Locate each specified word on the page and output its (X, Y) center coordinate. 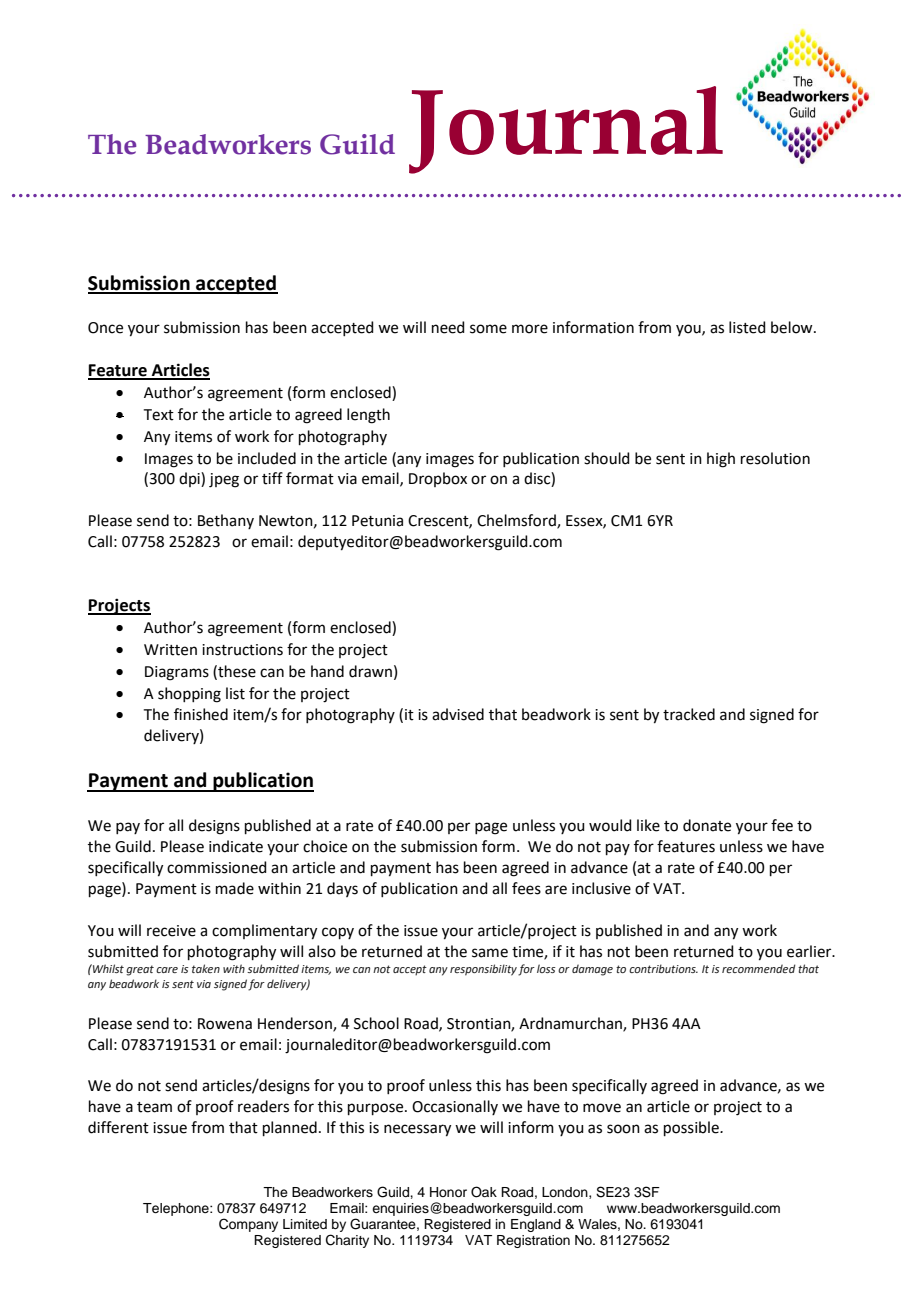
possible (692, 1128)
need (448, 327)
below (793, 327)
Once (105, 328)
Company (248, 1225)
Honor (448, 1192)
